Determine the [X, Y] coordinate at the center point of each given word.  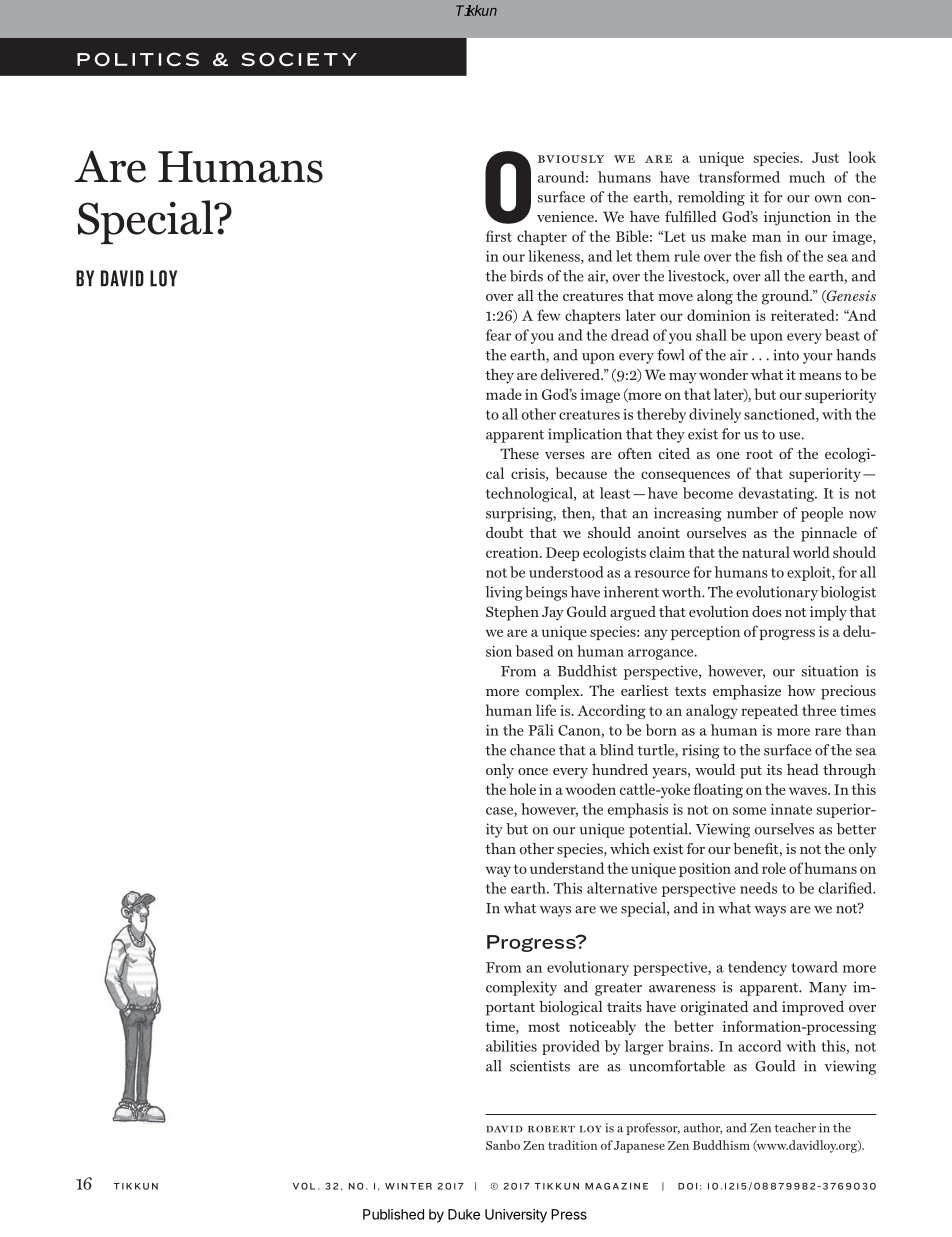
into [786, 355]
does [767, 611]
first [499, 236]
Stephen [512, 613]
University [516, 1216]
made [504, 394]
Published [393, 1214]
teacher [795, 1128]
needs [758, 888]
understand [567, 868]
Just [825, 157]
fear [498, 335]
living [504, 593]
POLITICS [138, 59]
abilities [511, 1046]
